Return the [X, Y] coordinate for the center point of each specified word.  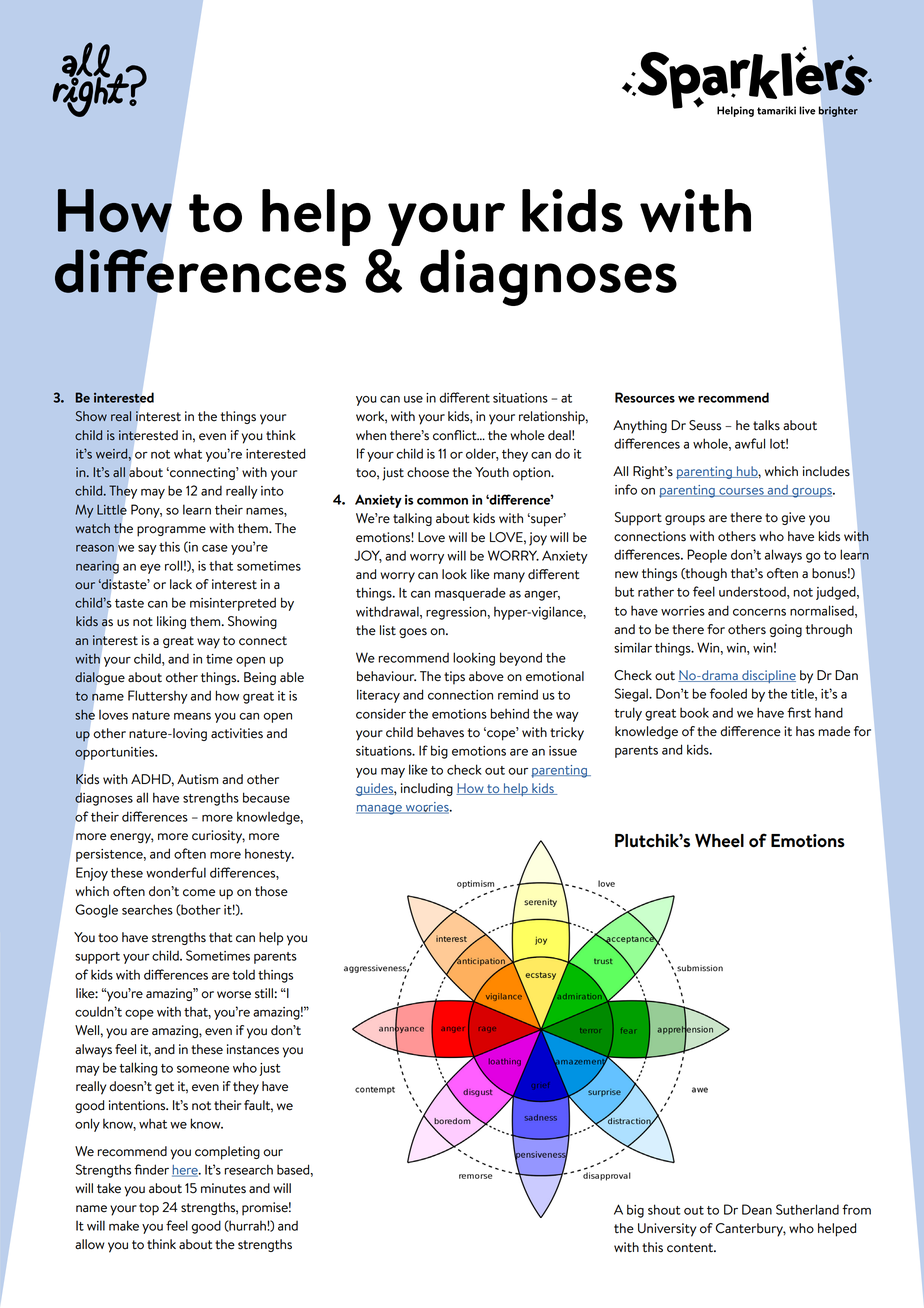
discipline [768, 676]
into [272, 491]
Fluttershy [158, 697]
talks [766, 425]
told [243, 974]
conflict [456, 435]
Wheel [719, 841]
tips [454, 678]
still [264, 993]
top [149, 1209]
